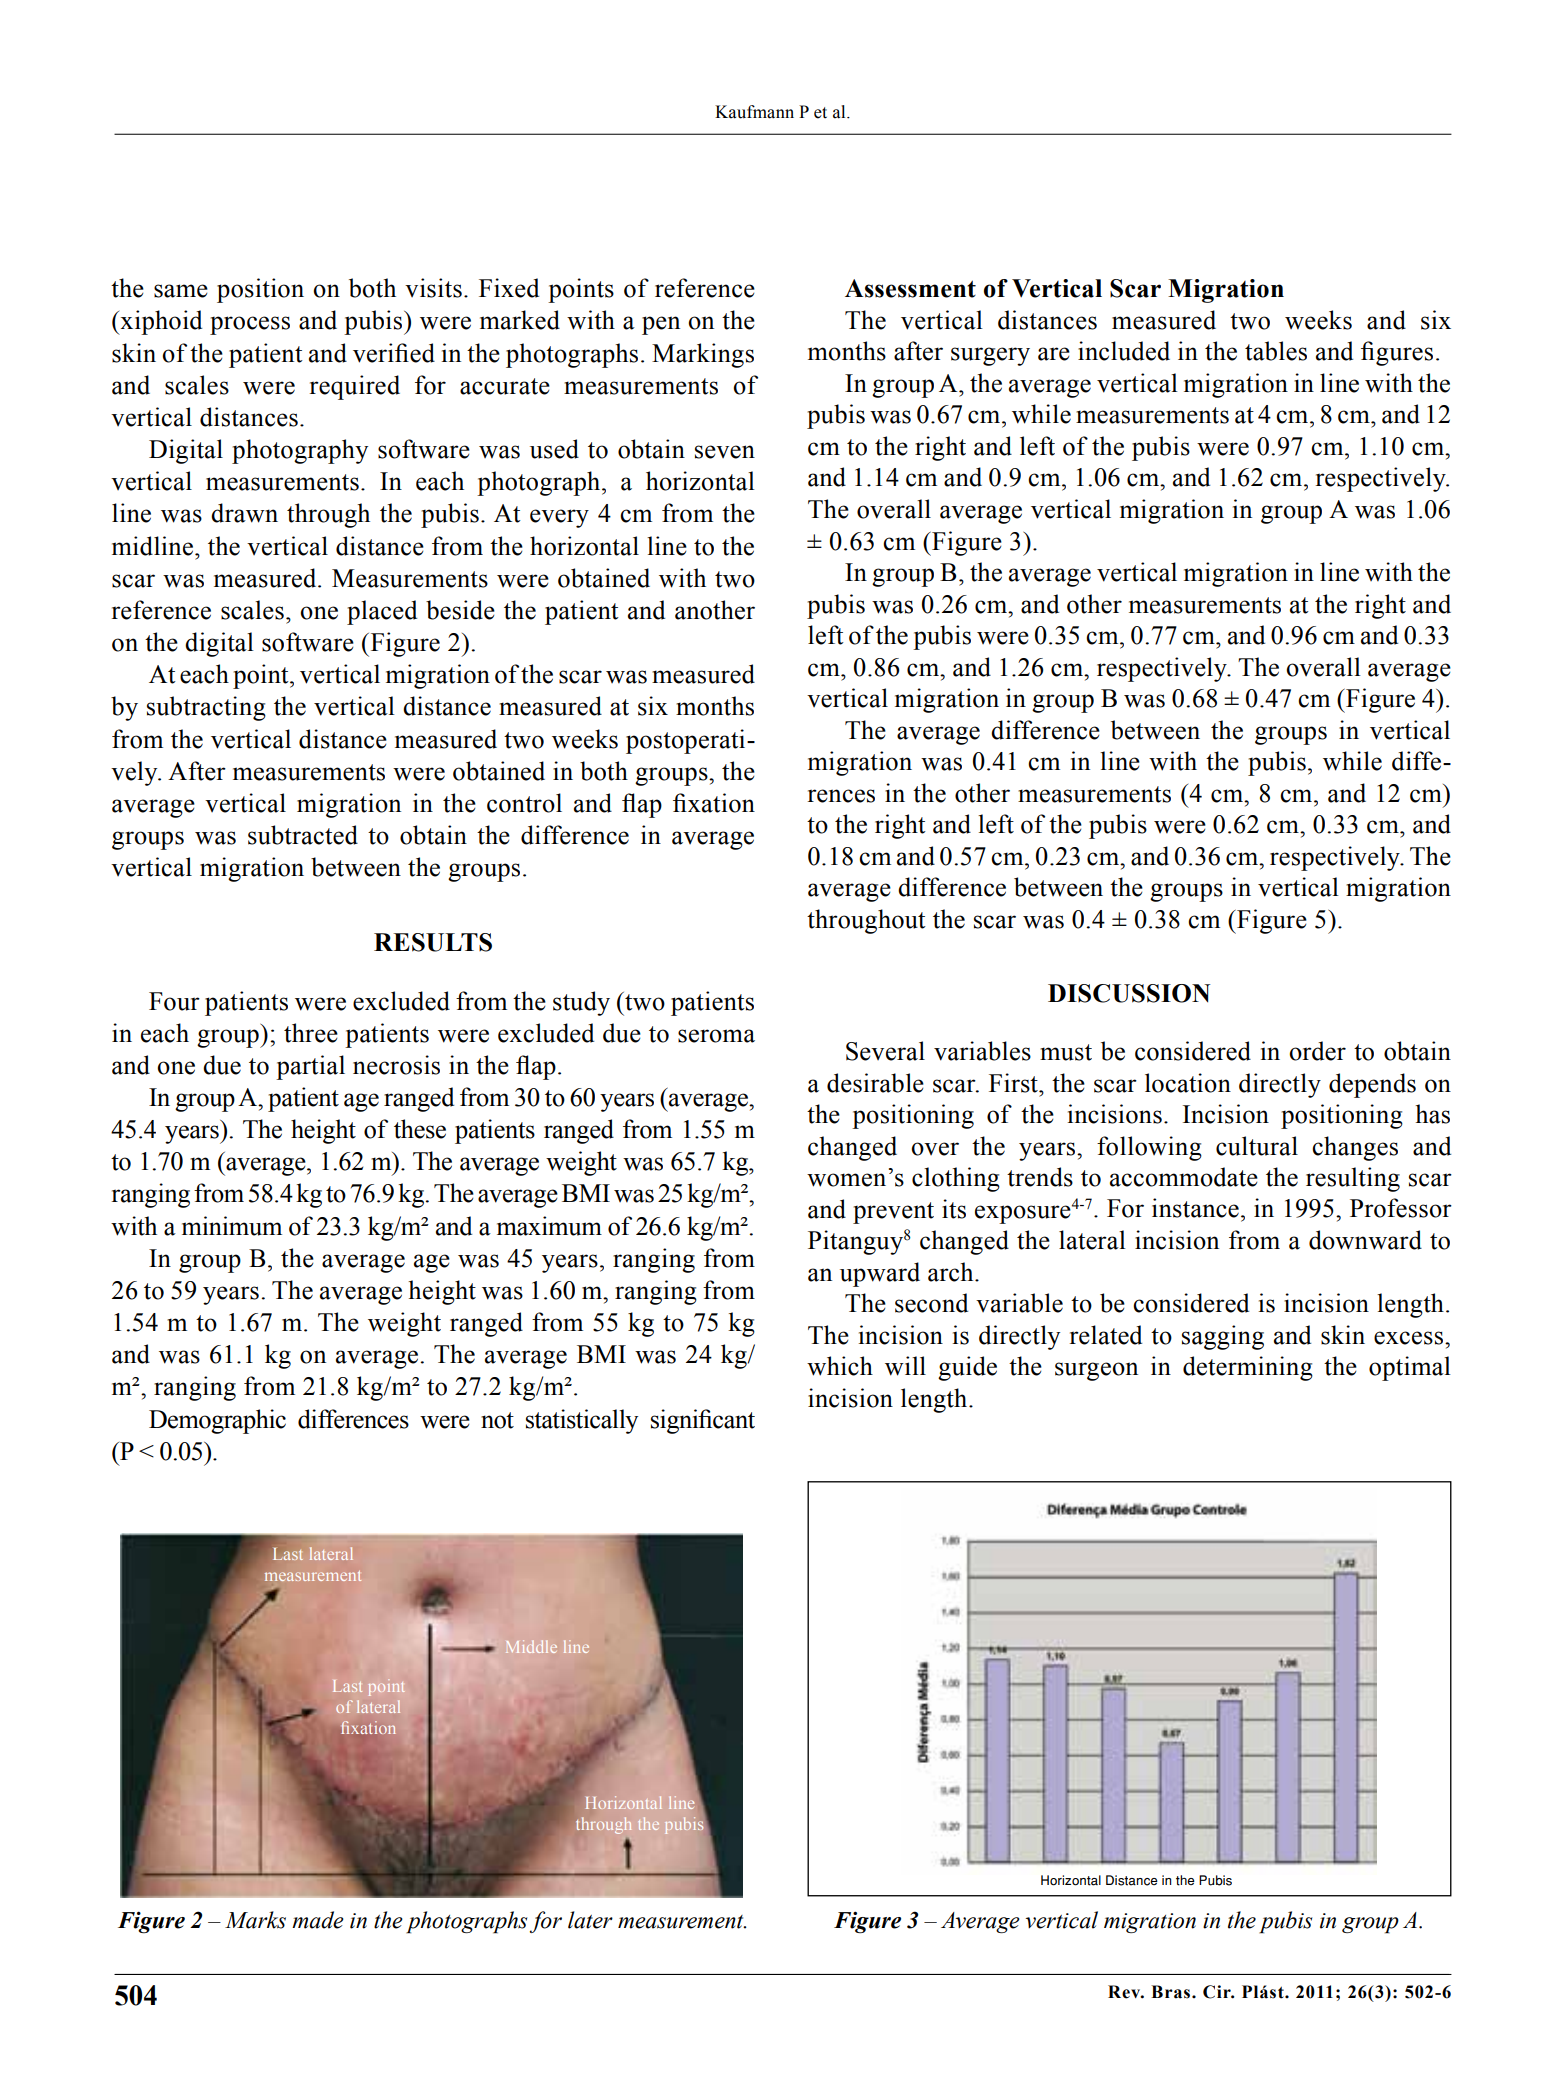 The height and width of the page is (2084, 1563). Describe the element at coordinates (1124, 351) in the page. I see `included` at that location.
